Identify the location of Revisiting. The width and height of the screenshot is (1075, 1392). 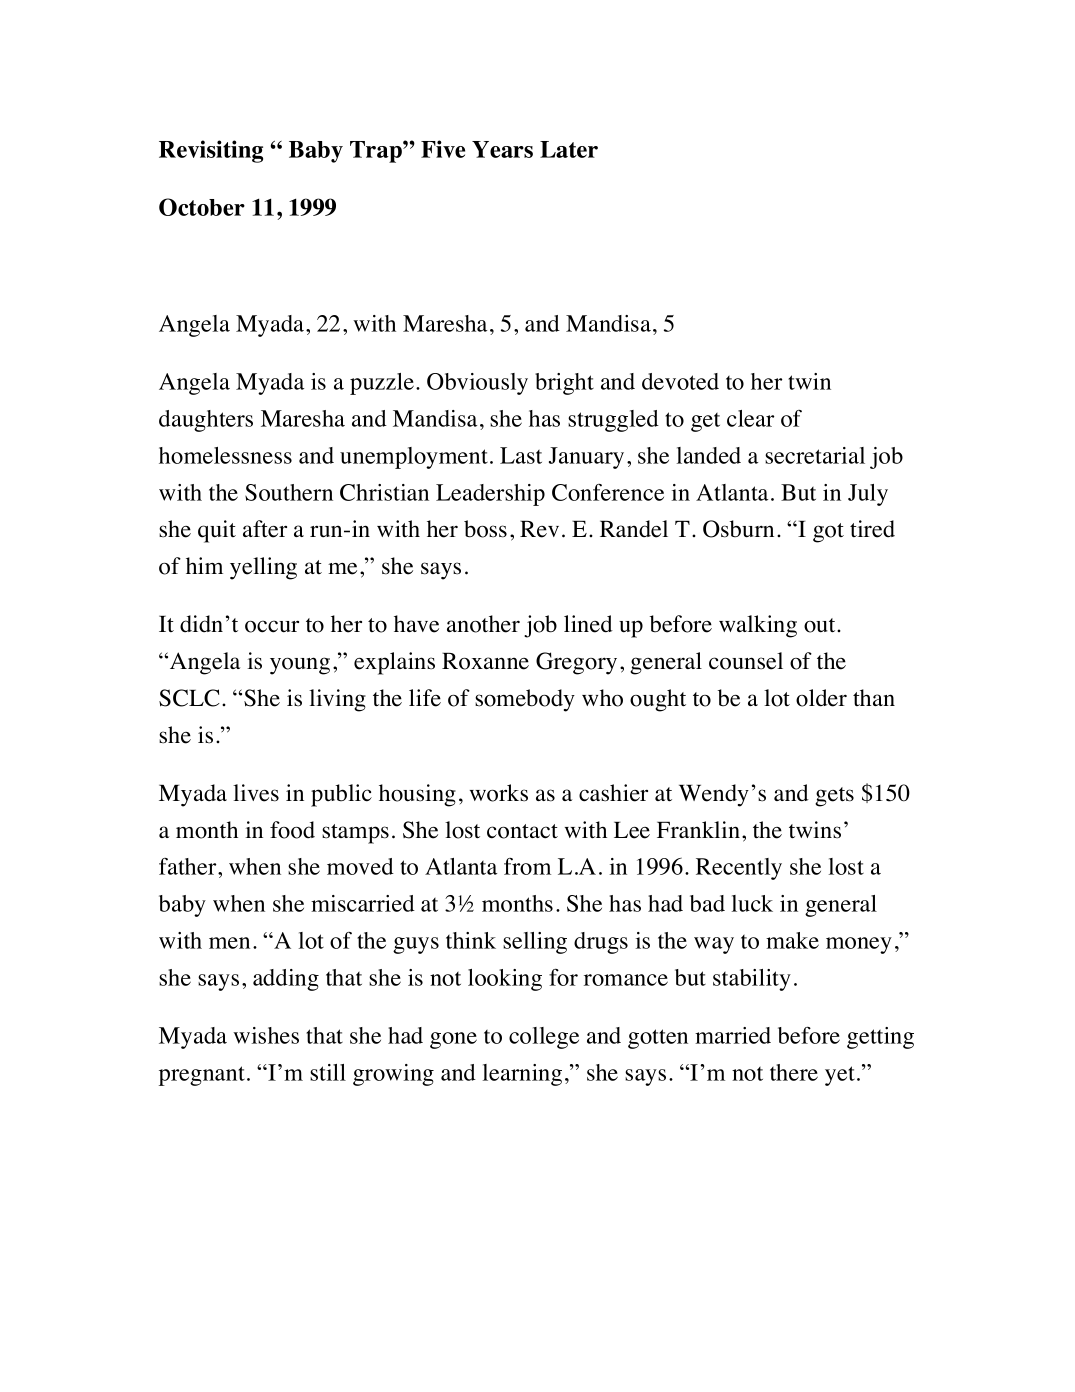
(211, 151).
